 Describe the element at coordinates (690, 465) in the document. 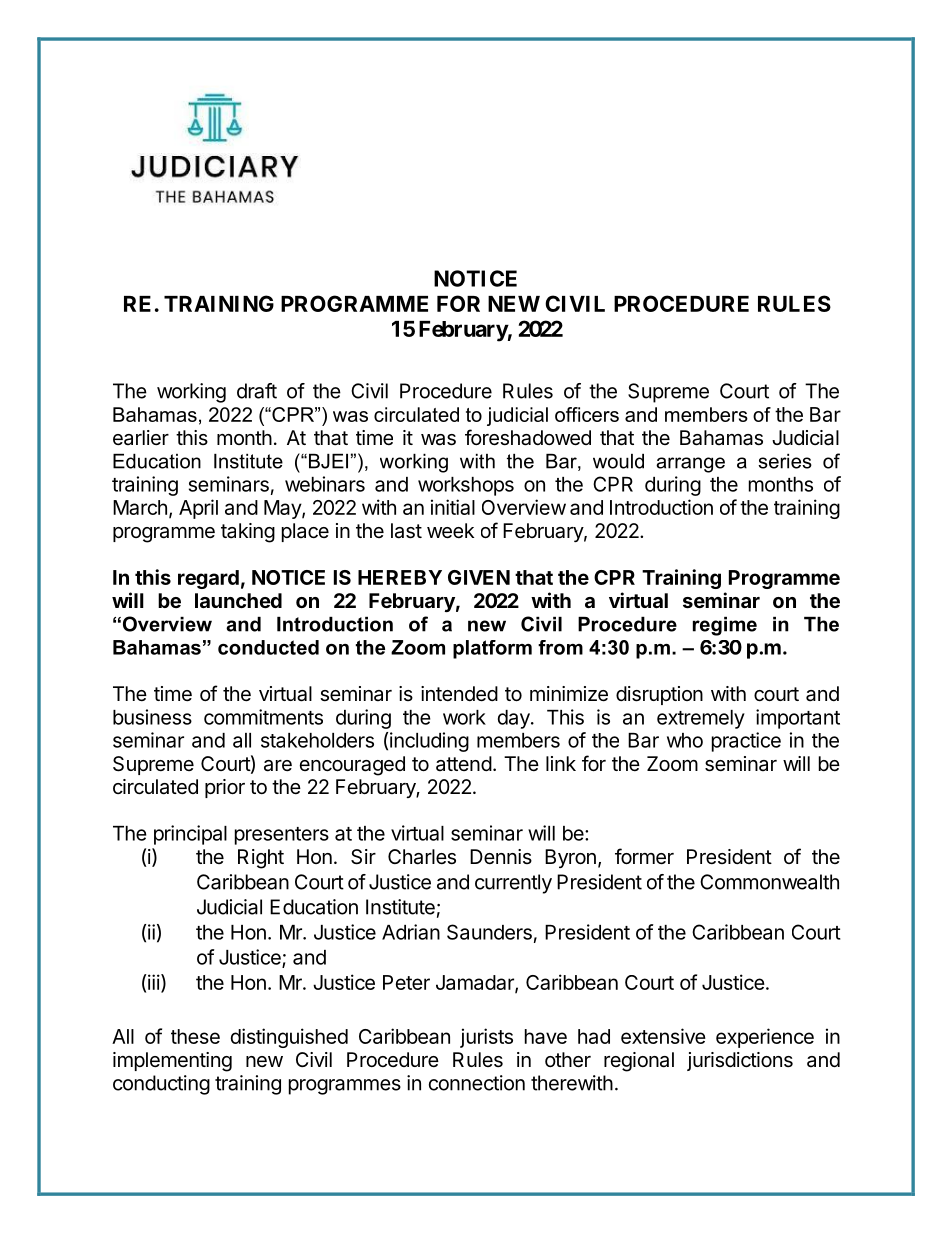

I see `arrange` at that location.
